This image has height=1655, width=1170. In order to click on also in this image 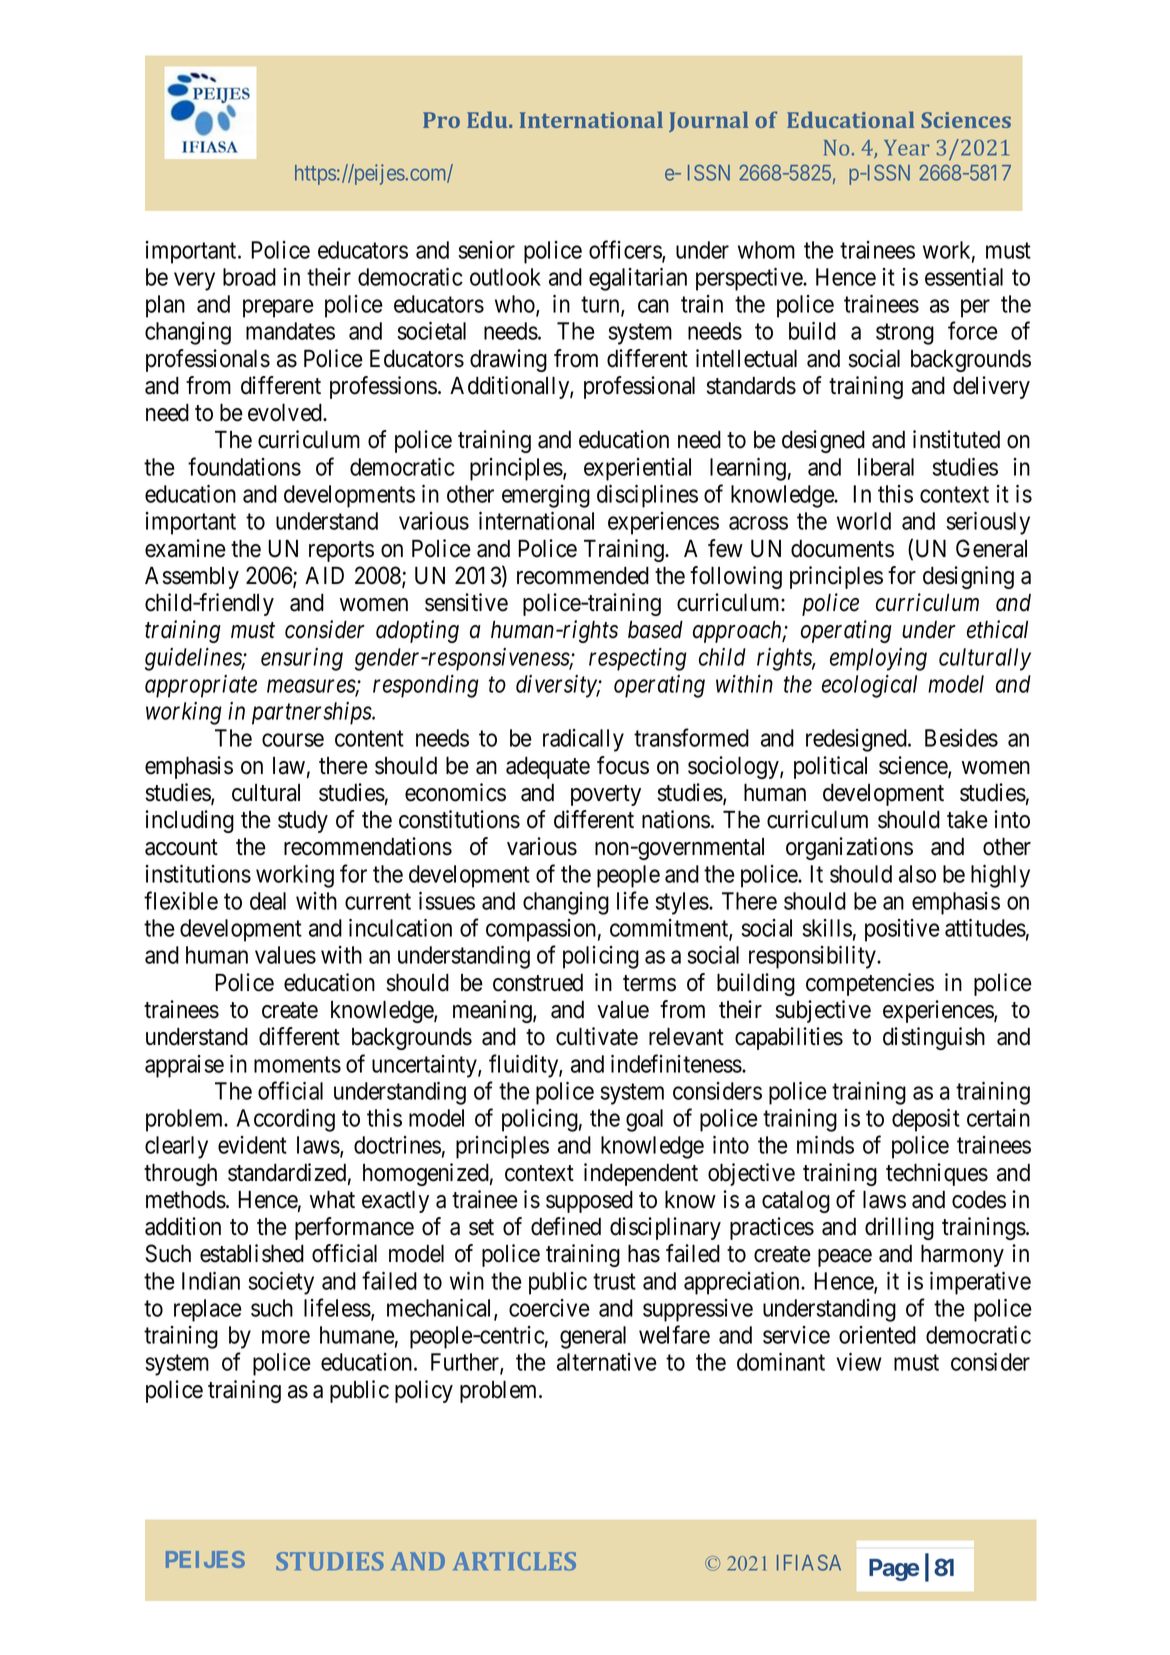, I will do `click(917, 874)`.
